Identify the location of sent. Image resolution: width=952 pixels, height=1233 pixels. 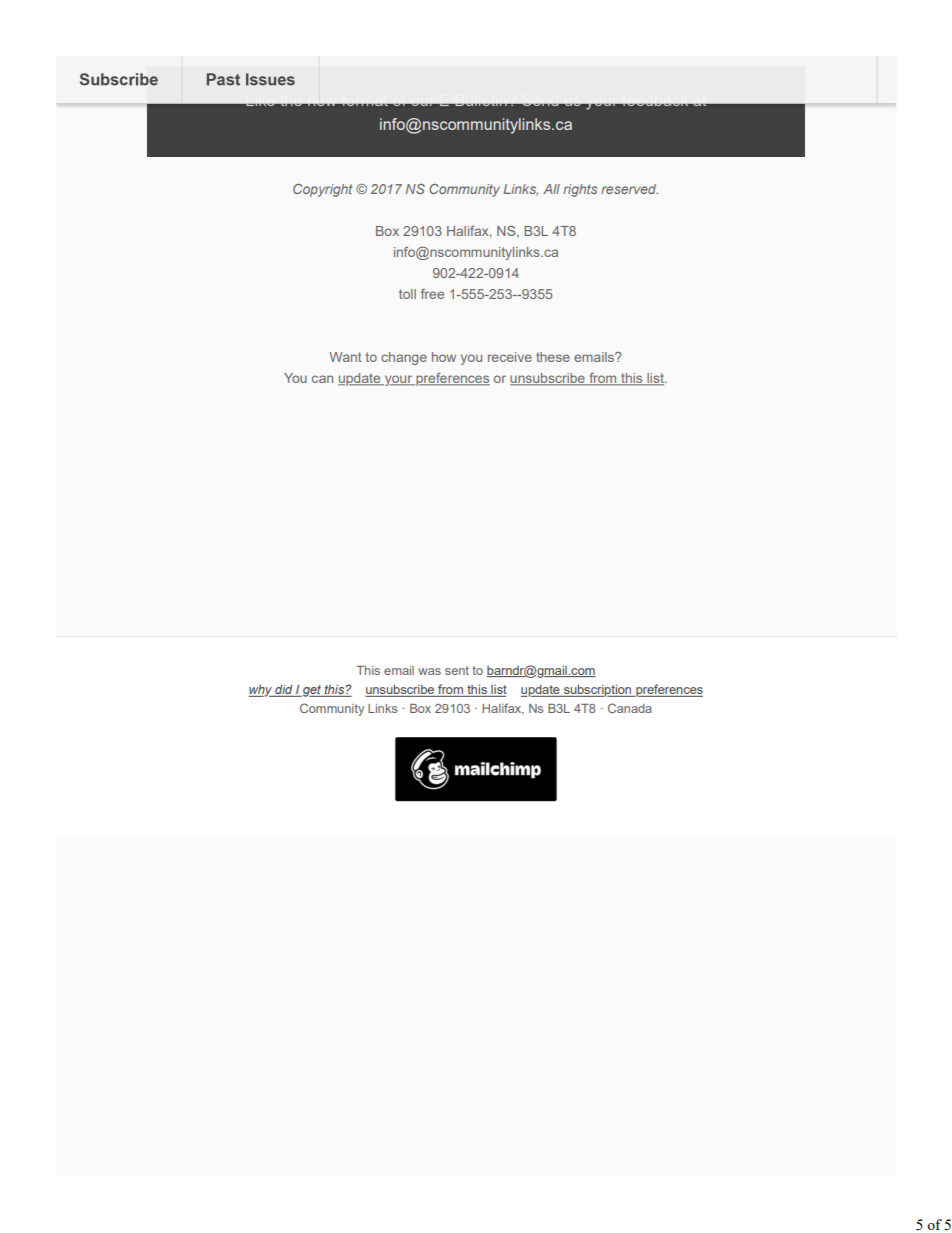
(457, 670).
